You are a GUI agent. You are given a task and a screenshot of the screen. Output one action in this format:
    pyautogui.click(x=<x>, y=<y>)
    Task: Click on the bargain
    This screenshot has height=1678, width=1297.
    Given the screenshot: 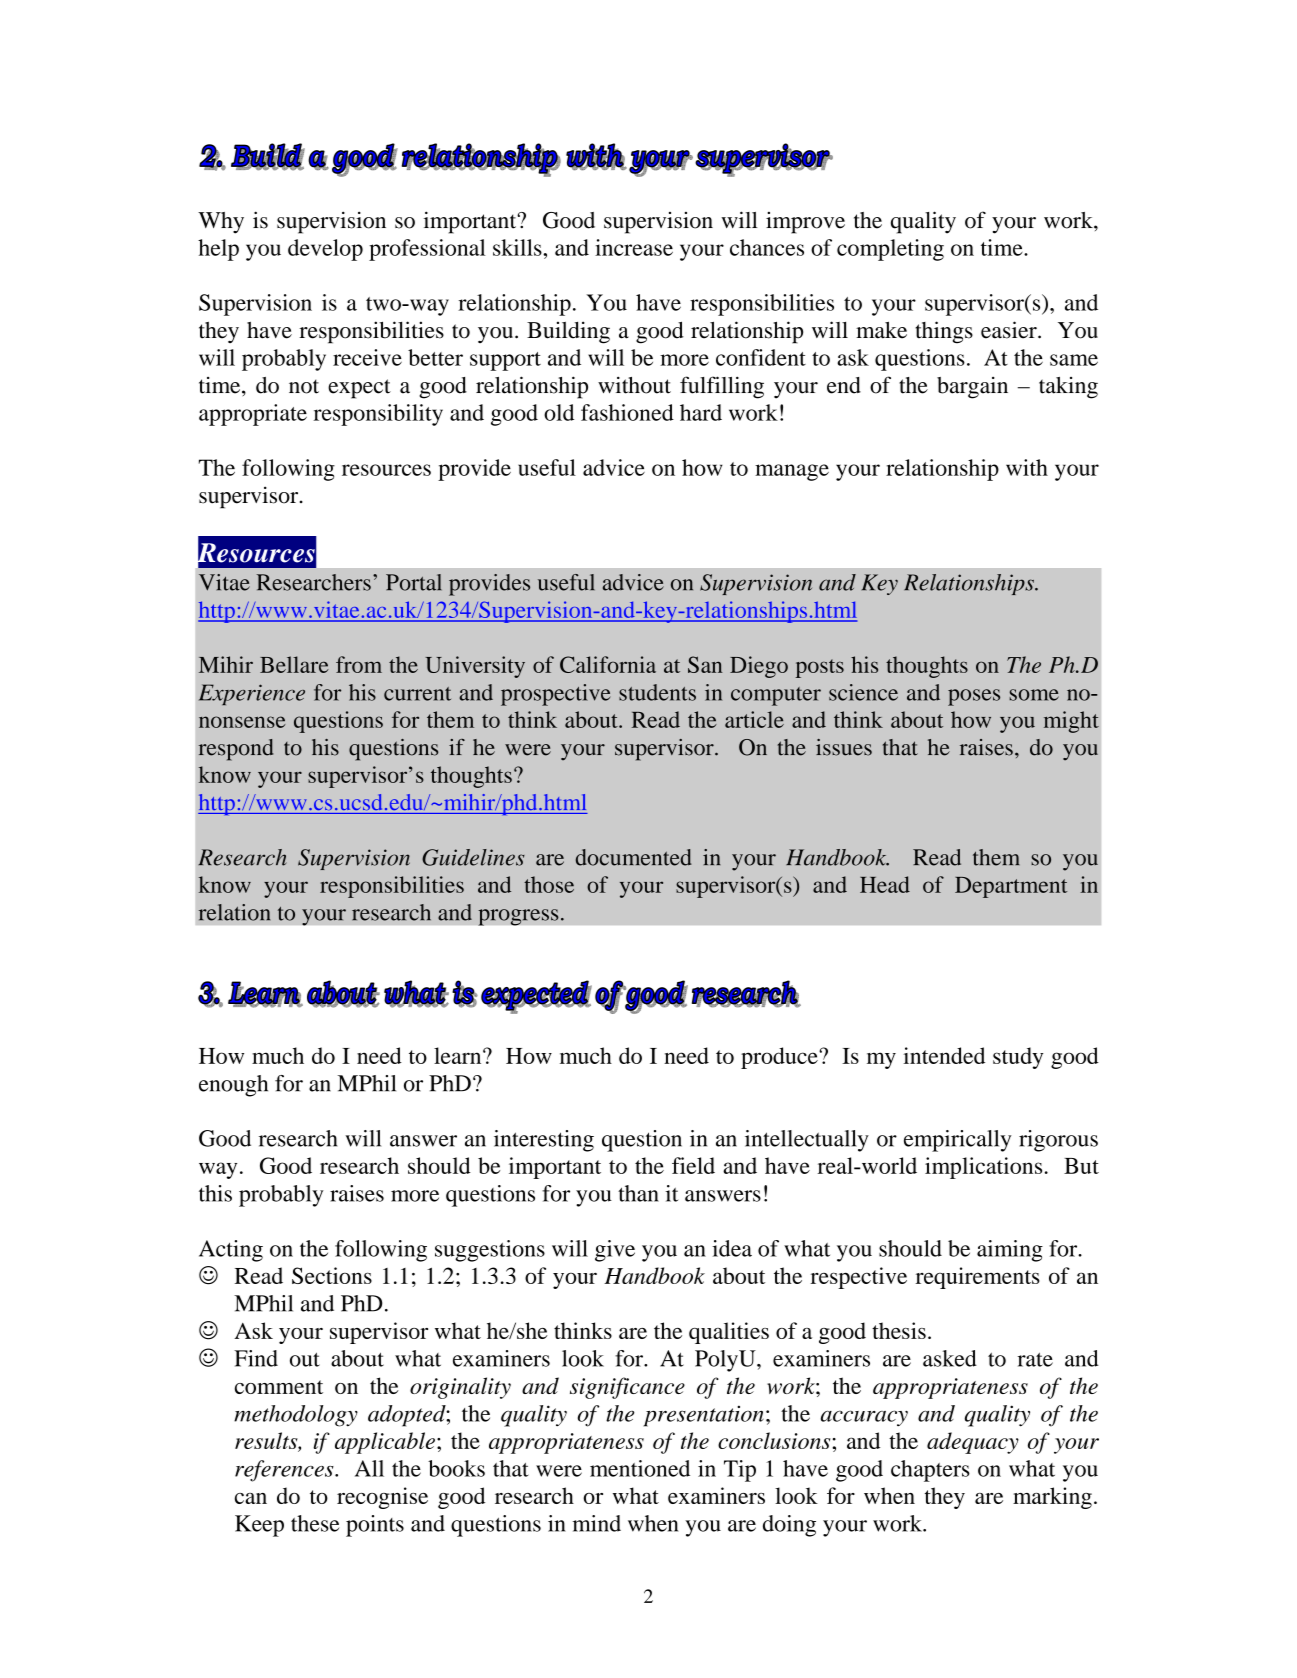 What is the action you would take?
    pyautogui.click(x=972, y=388)
